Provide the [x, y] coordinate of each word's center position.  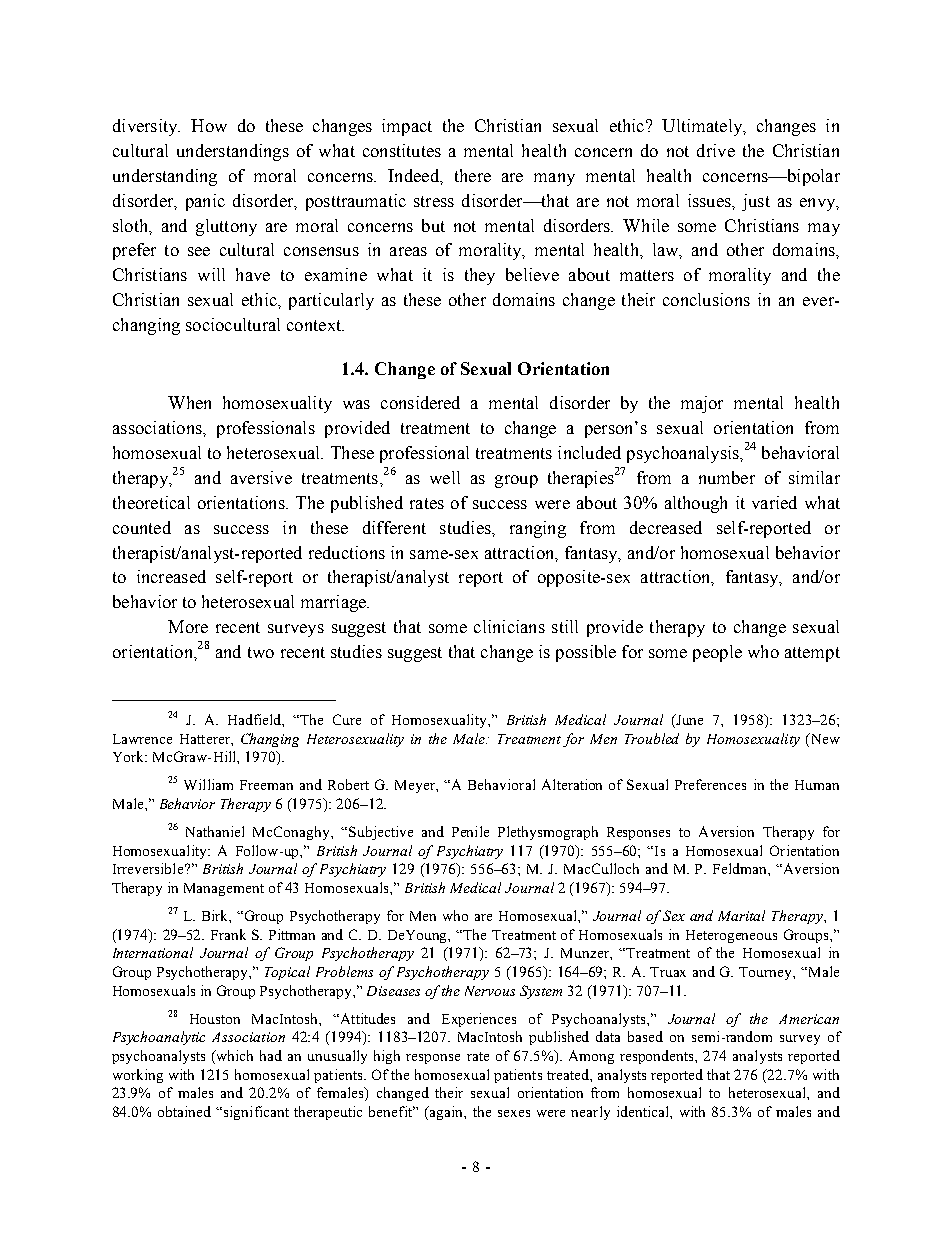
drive [716, 150]
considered [420, 402]
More [188, 626]
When [189, 402]
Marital [741, 915]
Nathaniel [215, 831]
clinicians [509, 626]
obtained [184, 1111]
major [702, 404]
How [209, 125]
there [473, 175]
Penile [470, 831]
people [717, 653]
